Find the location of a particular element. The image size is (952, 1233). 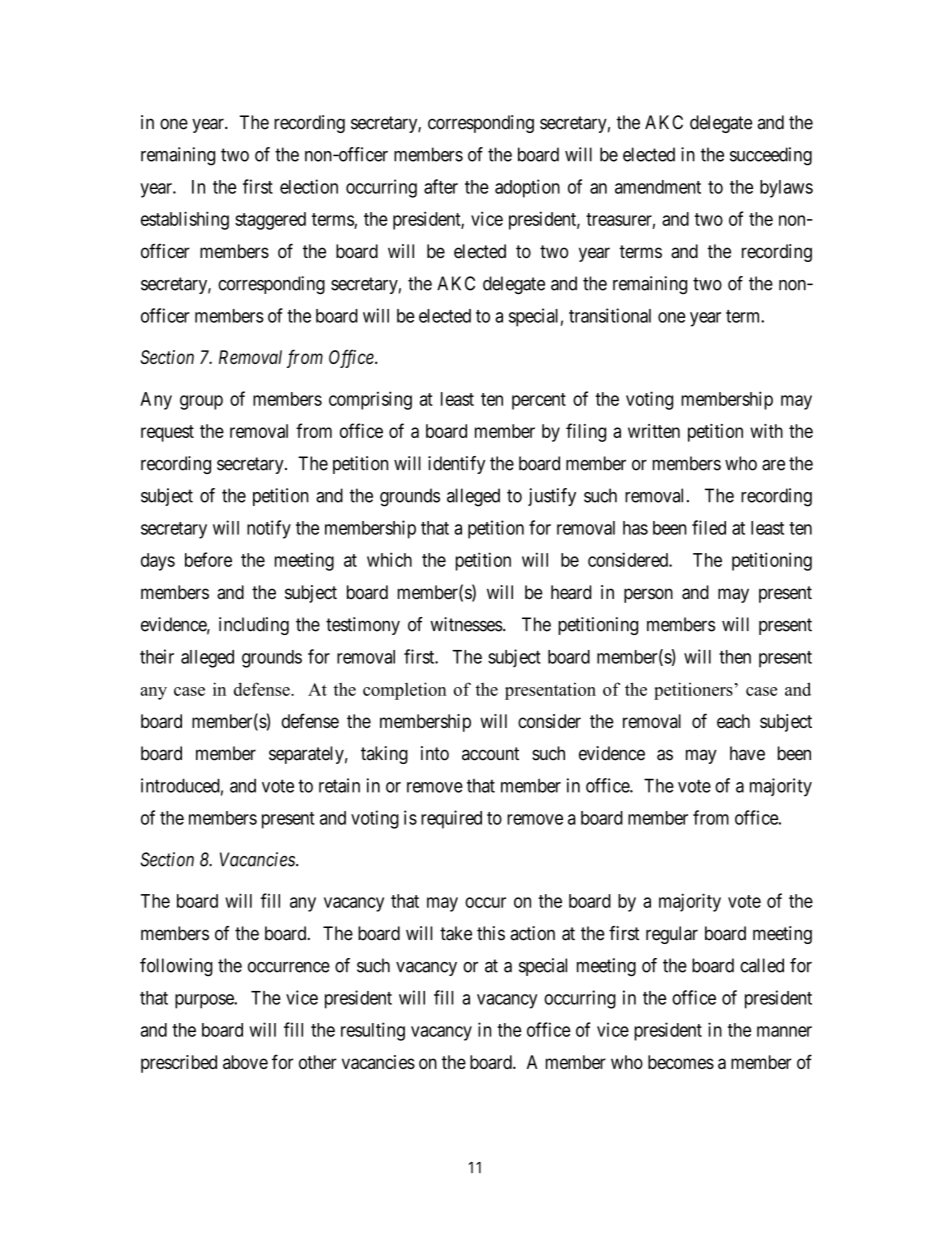

their is located at coordinates (157, 656).
